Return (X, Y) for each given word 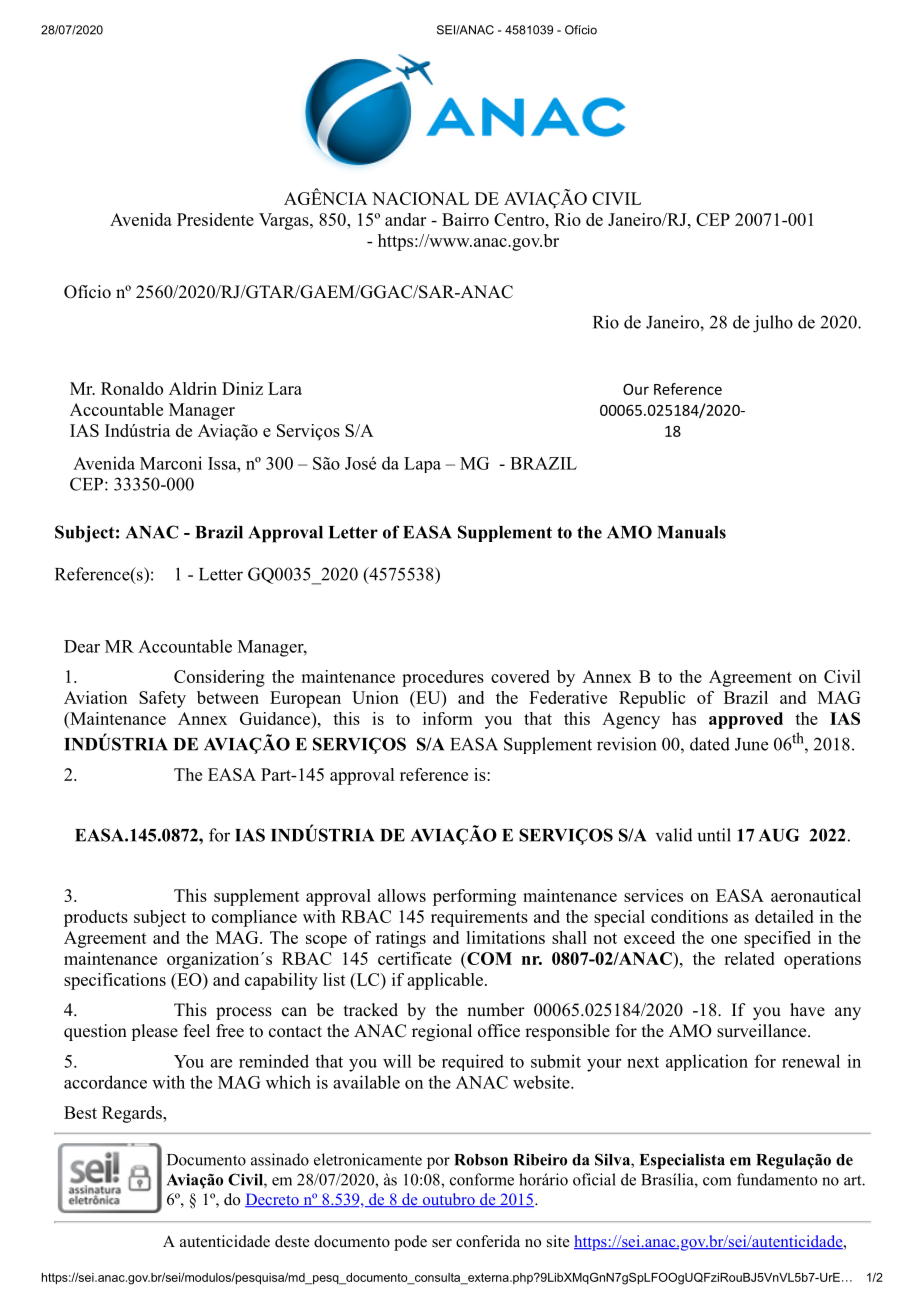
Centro (519, 219)
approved (746, 720)
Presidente (215, 219)
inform (448, 718)
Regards (133, 1114)
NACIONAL (420, 198)
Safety (162, 699)
